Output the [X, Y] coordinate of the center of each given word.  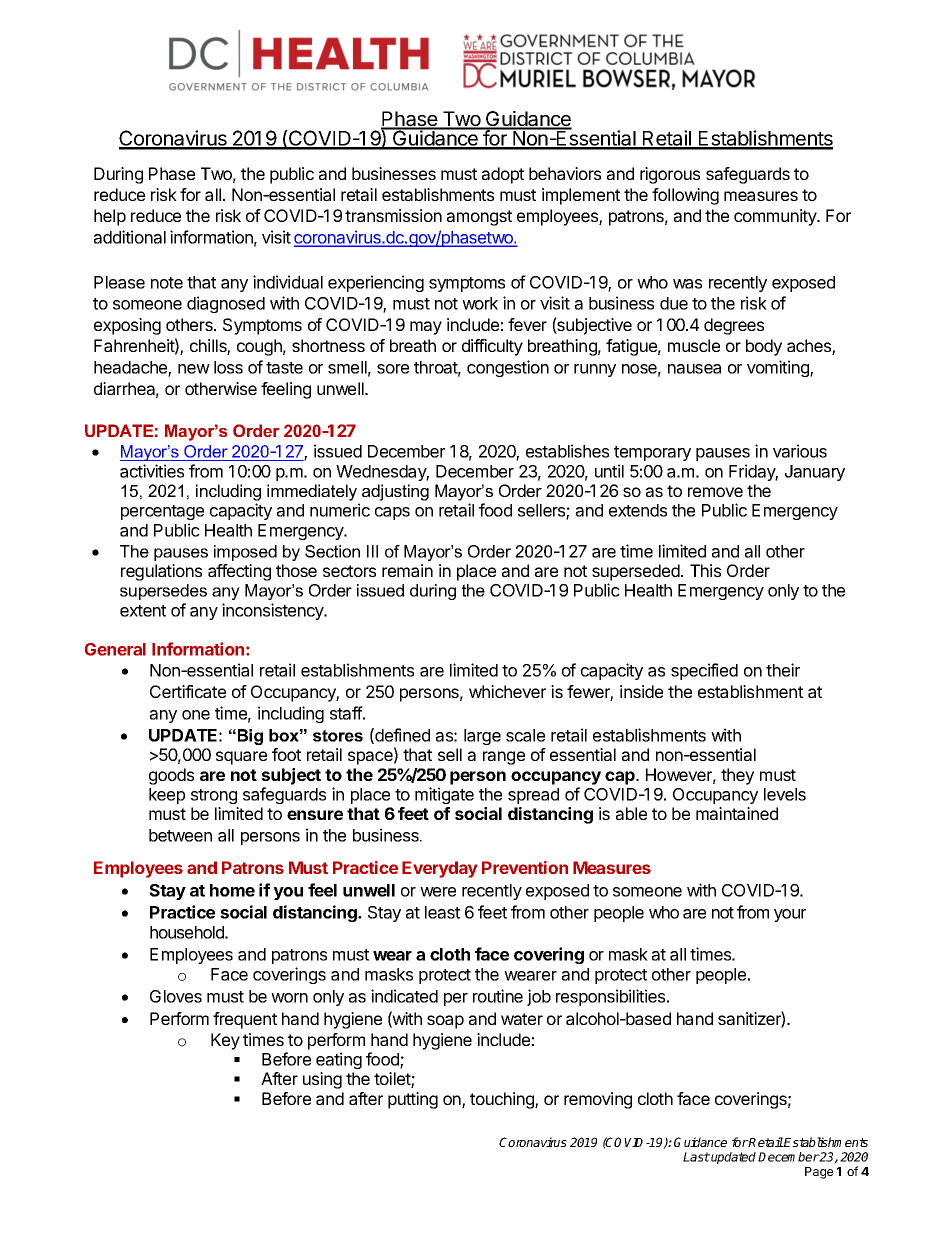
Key [225, 1041]
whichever [507, 691]
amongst [479, 218]
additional [130, 237]
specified [704, 671]
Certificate [188, 691]
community [776, 217]
